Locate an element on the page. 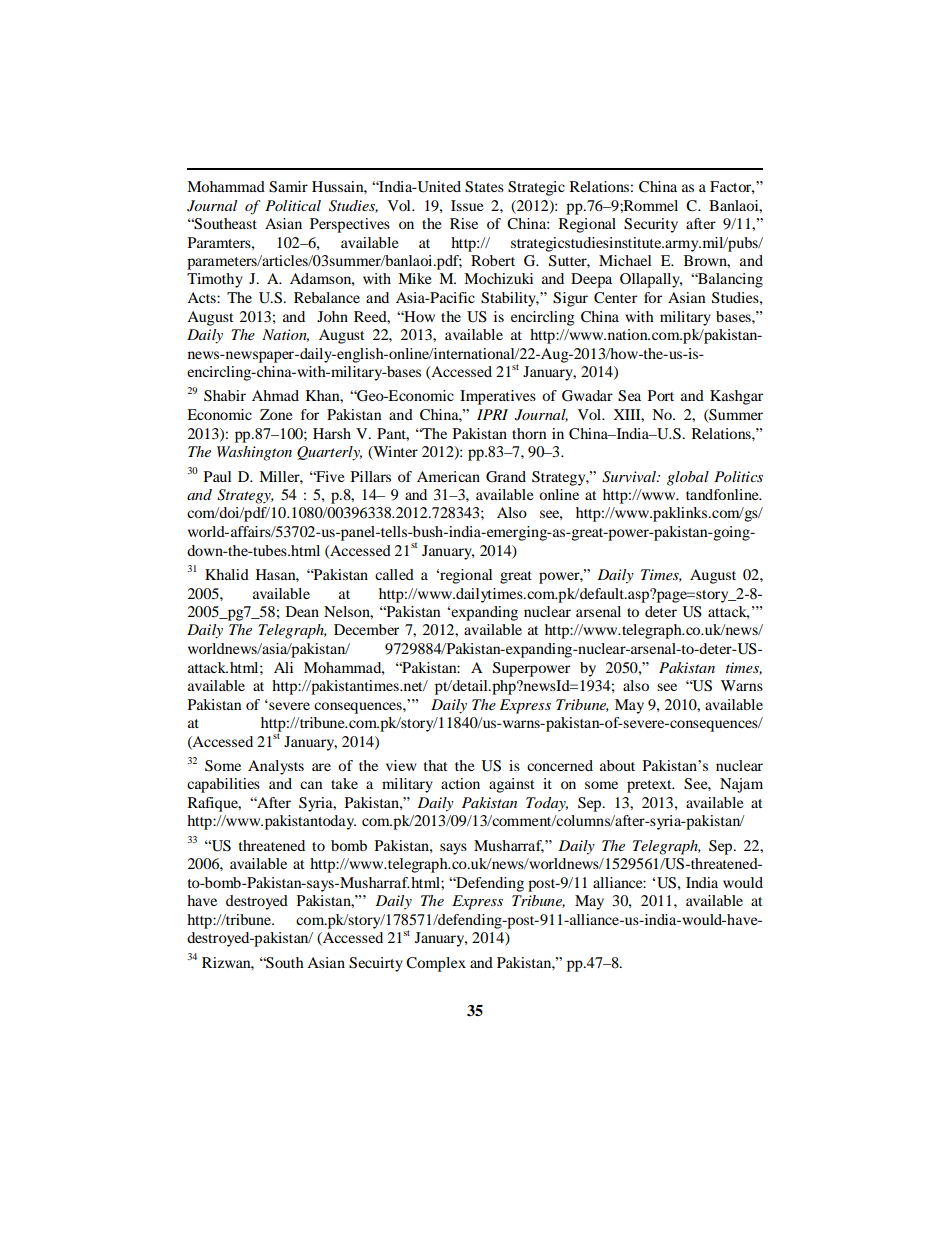  Political is located at coordinates (293, 205).
